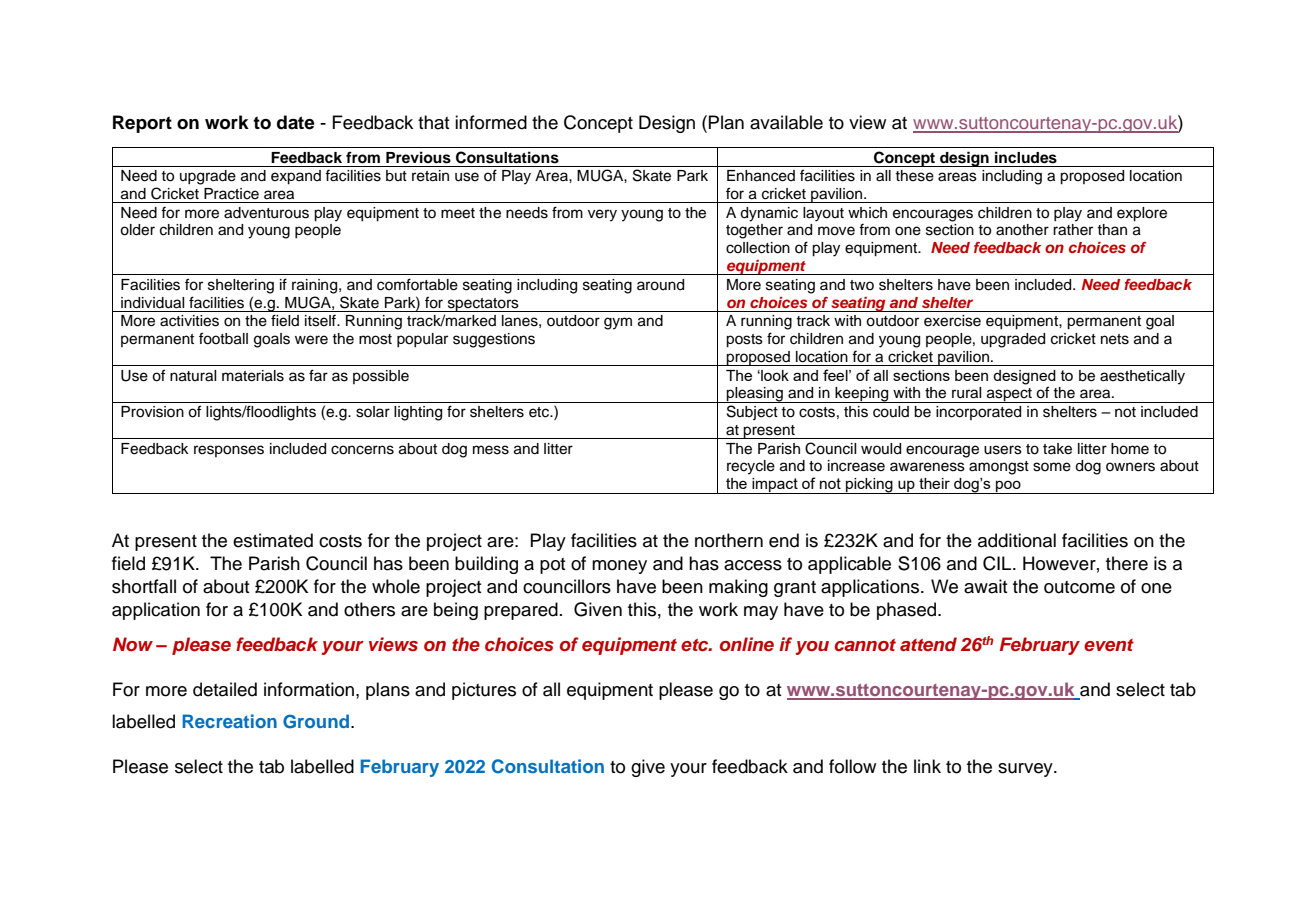 The height and width of the screenshot is (924, 1308). Describe the element at coordinates (229, 721) in the screenshot. I see `Recreation` at that location.
